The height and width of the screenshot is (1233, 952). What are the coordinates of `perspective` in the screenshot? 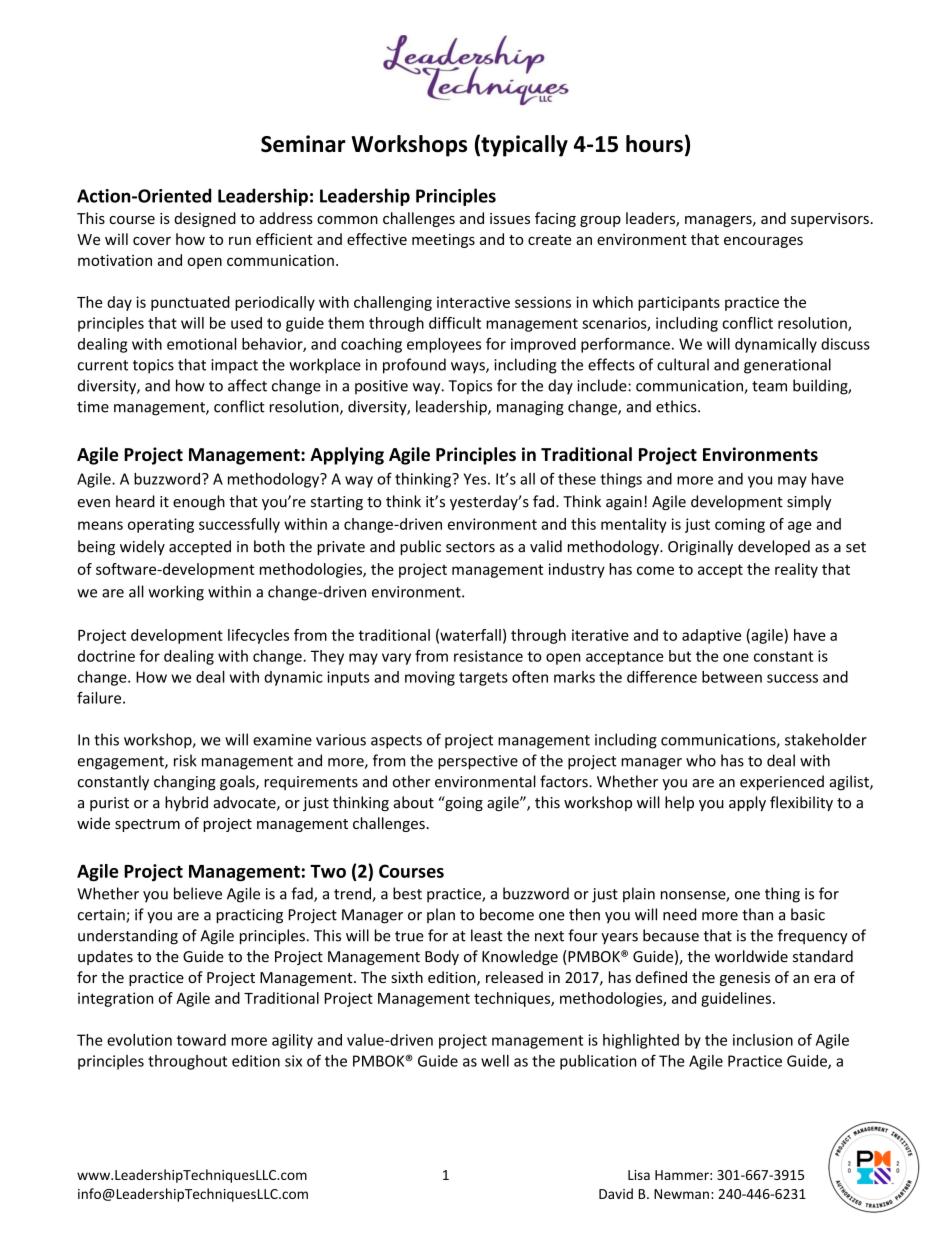 It's located at (478, 762).
